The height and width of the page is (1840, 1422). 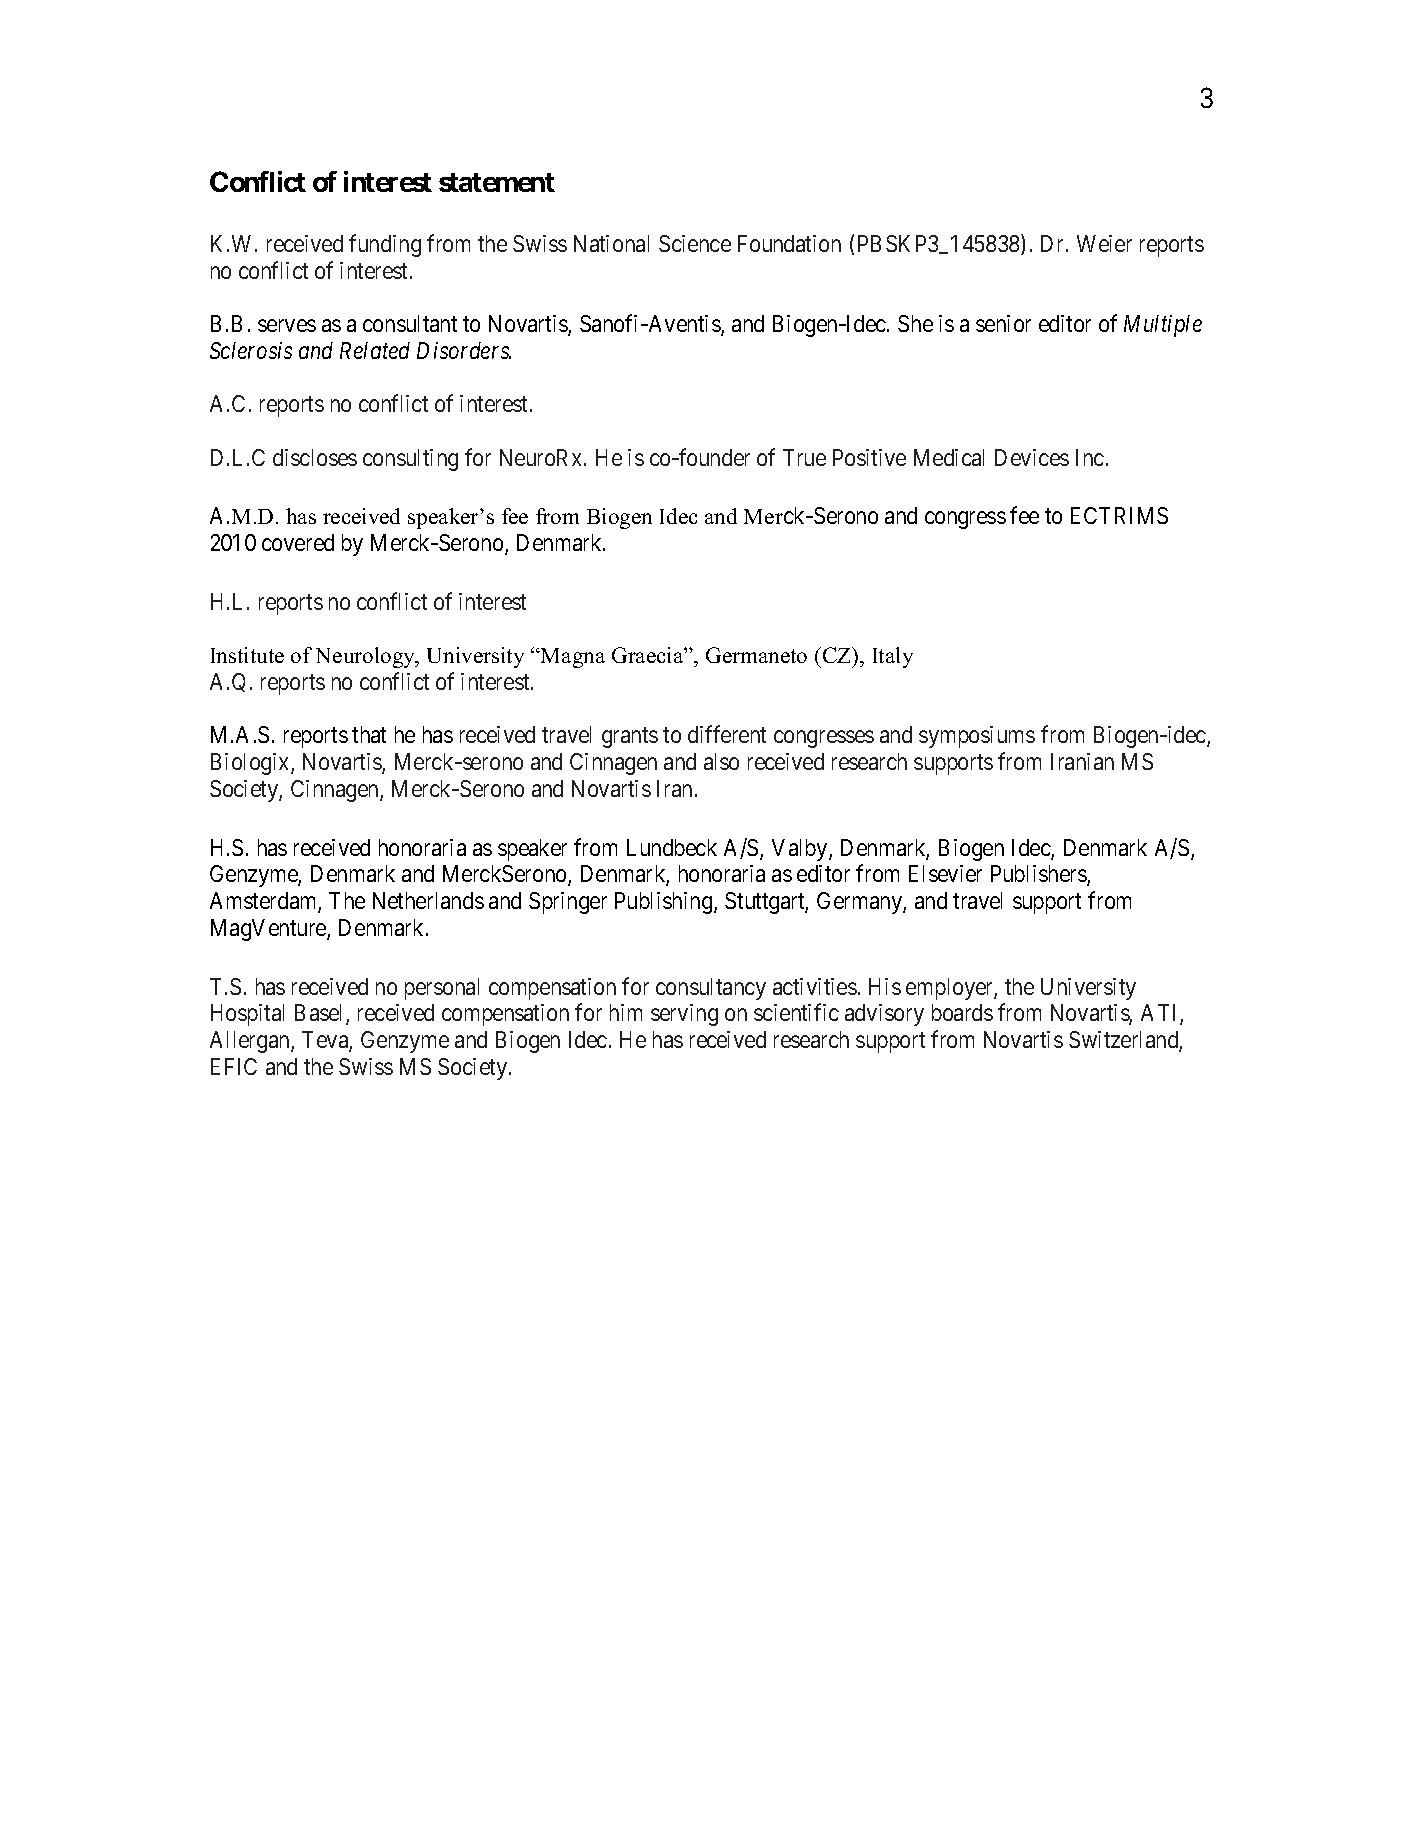 What do you see at coordinates (375, 350) in the page?
I see `Related` at bounding box center [375, 350].
